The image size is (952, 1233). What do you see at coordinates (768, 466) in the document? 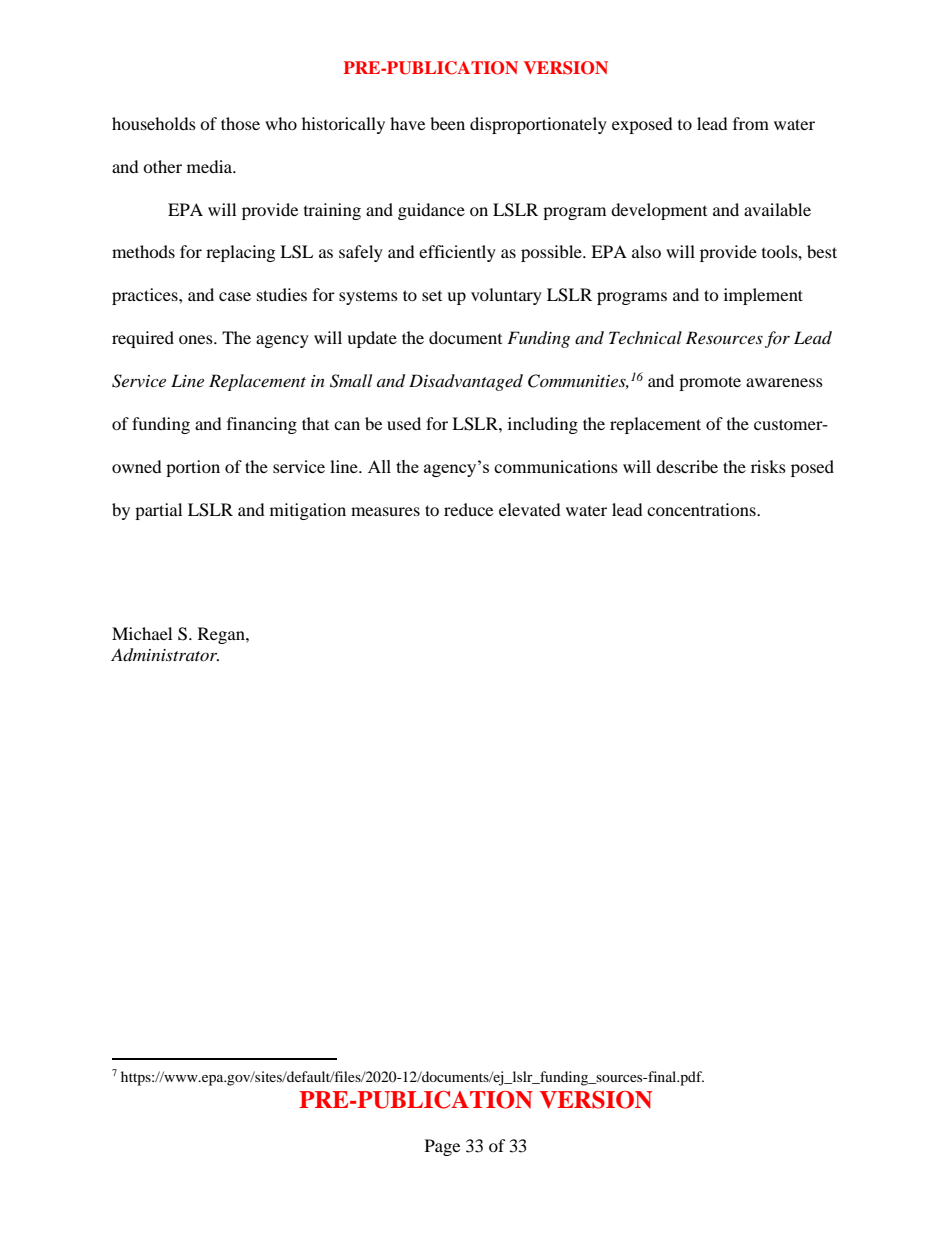
I see `risks` at bounding box center [768, 466].
